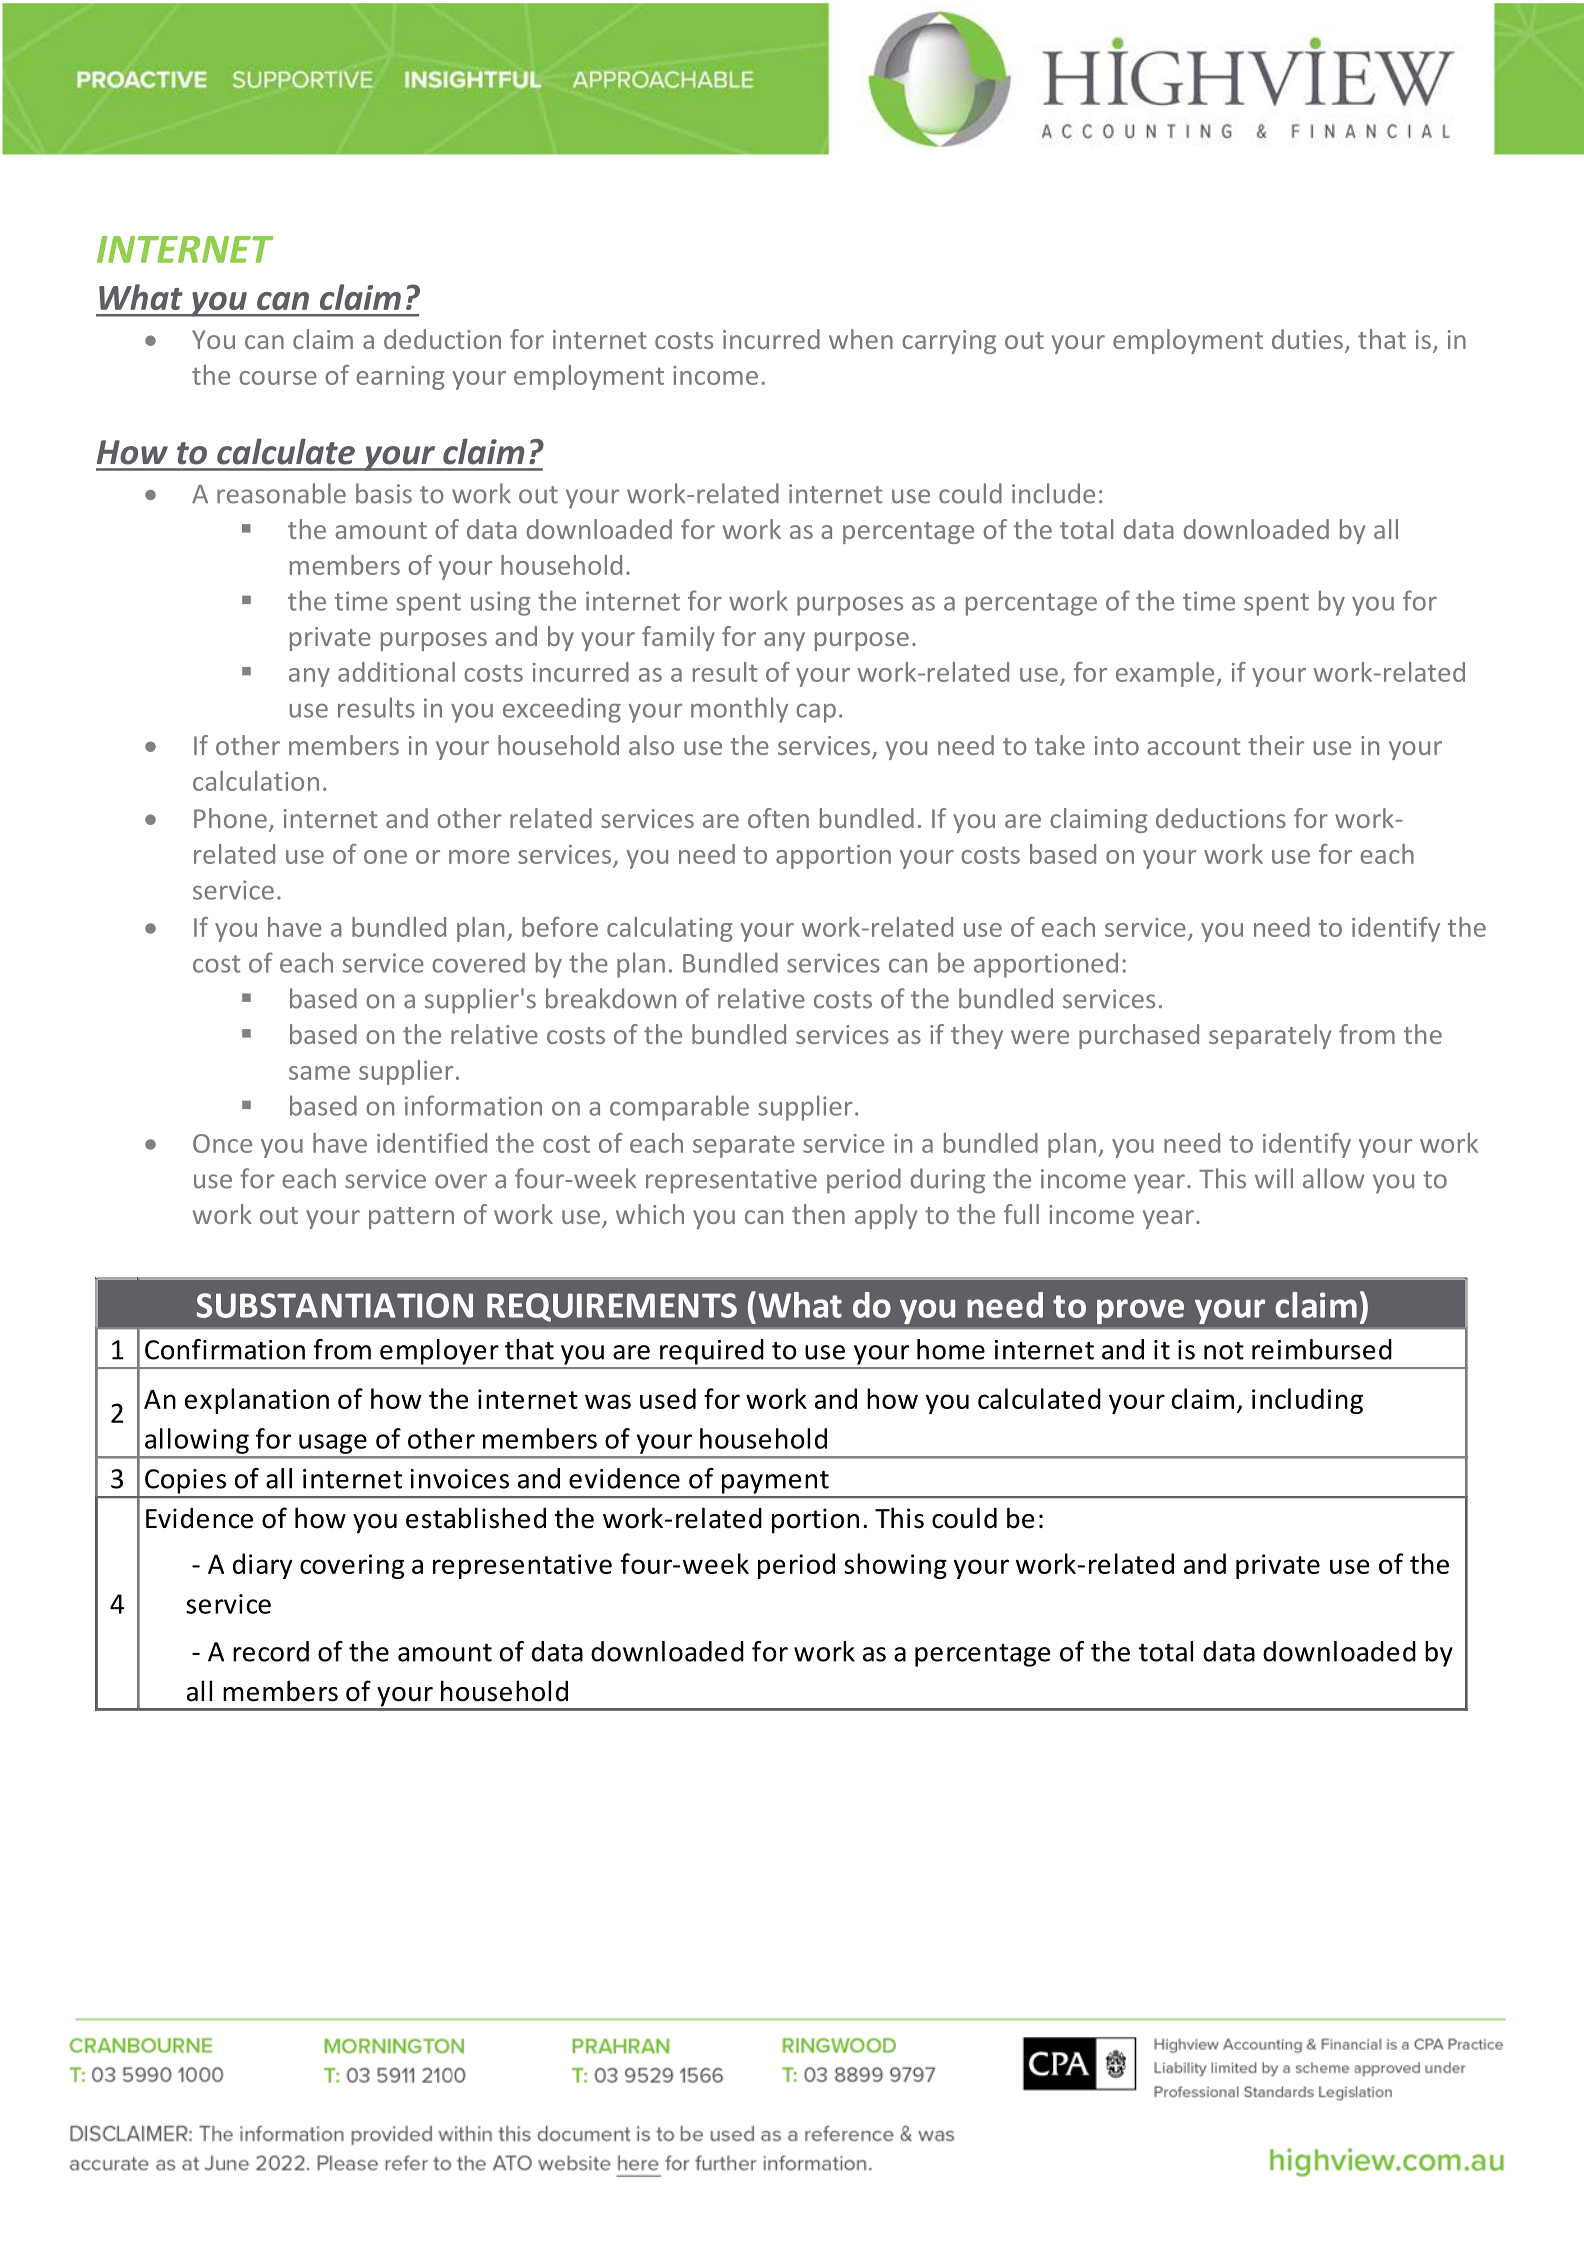 The width and height of the screenshot is (1584, 2241). Describe the element at coordinates (400, 378) in the screenshot. I see `earning` at that location.
